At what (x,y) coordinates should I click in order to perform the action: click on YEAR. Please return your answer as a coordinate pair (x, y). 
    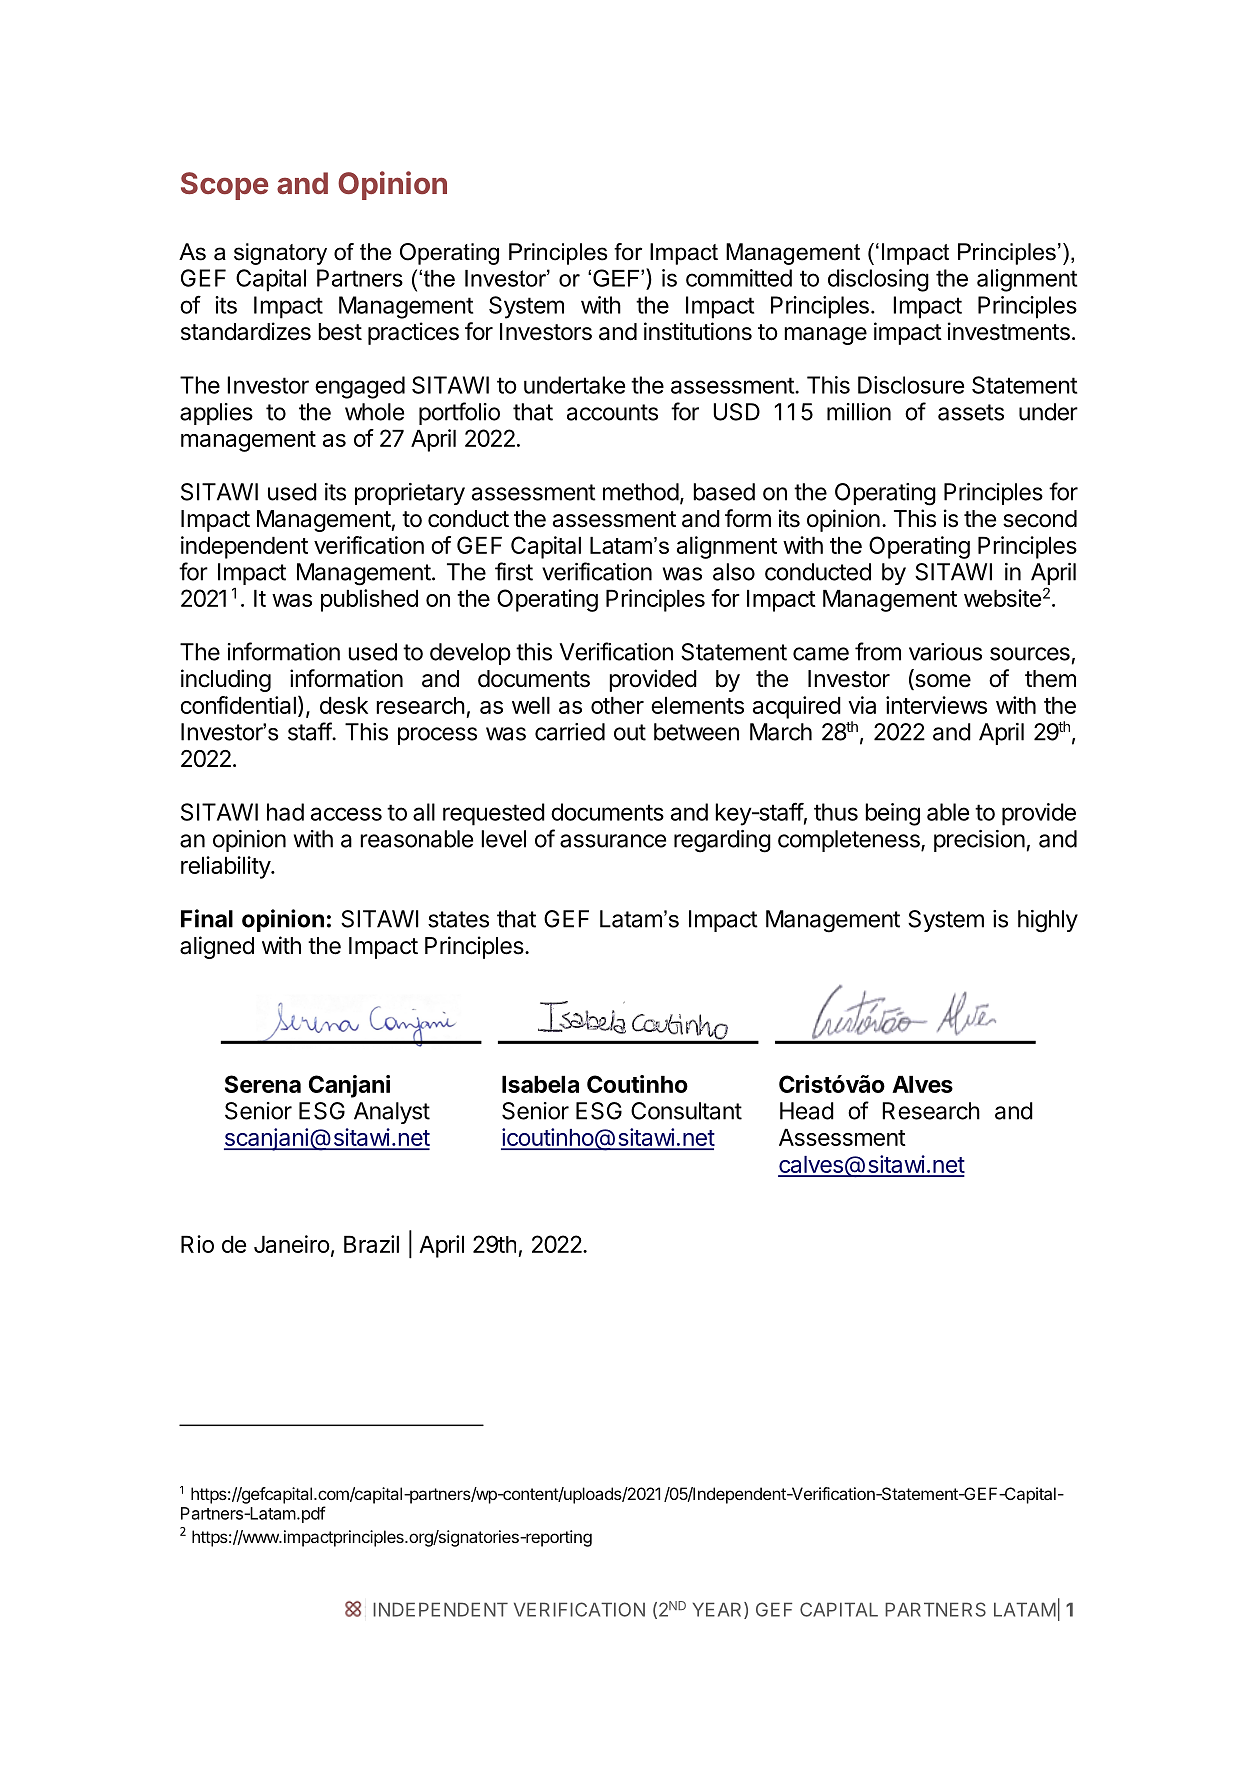
    Looking at the image, I should click on (719, 1610).
